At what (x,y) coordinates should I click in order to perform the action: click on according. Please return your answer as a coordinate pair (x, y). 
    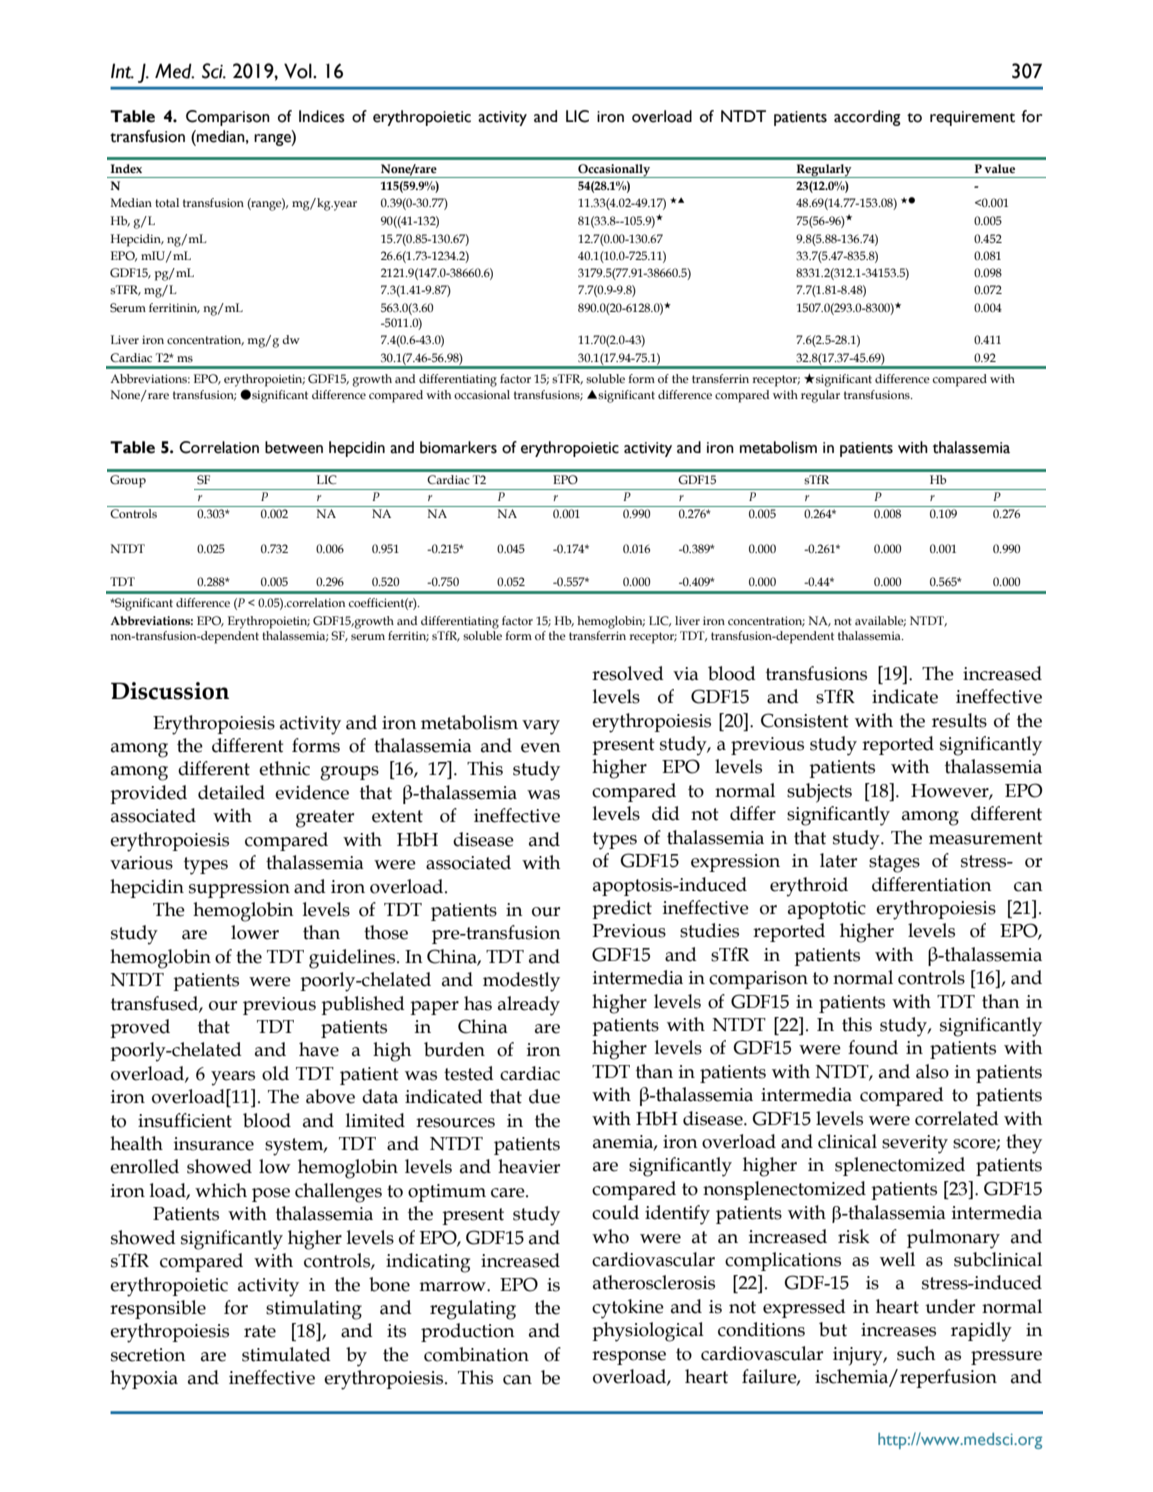
    Looking at the image, I should click on (867, 118).
